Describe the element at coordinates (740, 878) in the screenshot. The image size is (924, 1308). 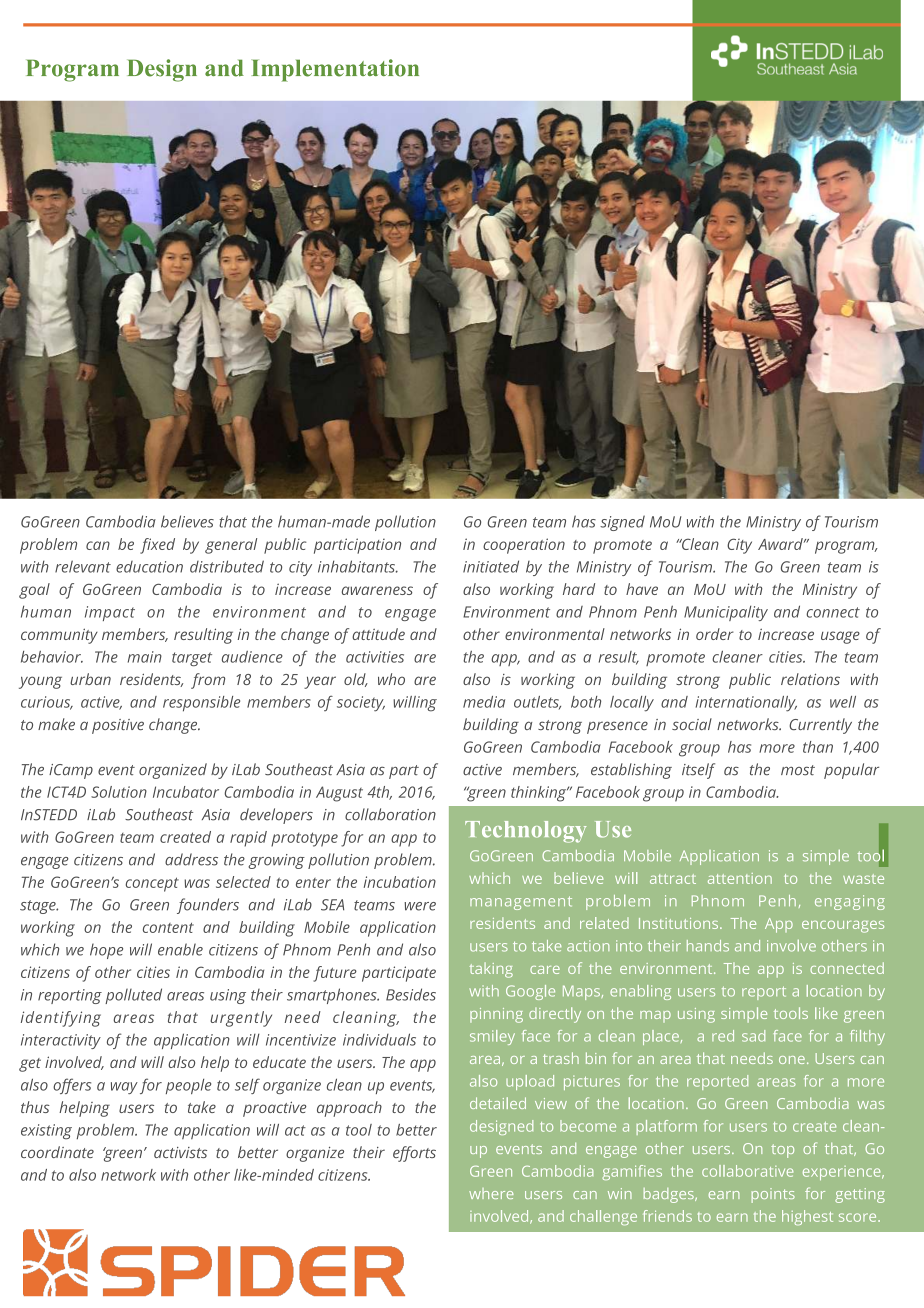
I see `attention` at that location.
